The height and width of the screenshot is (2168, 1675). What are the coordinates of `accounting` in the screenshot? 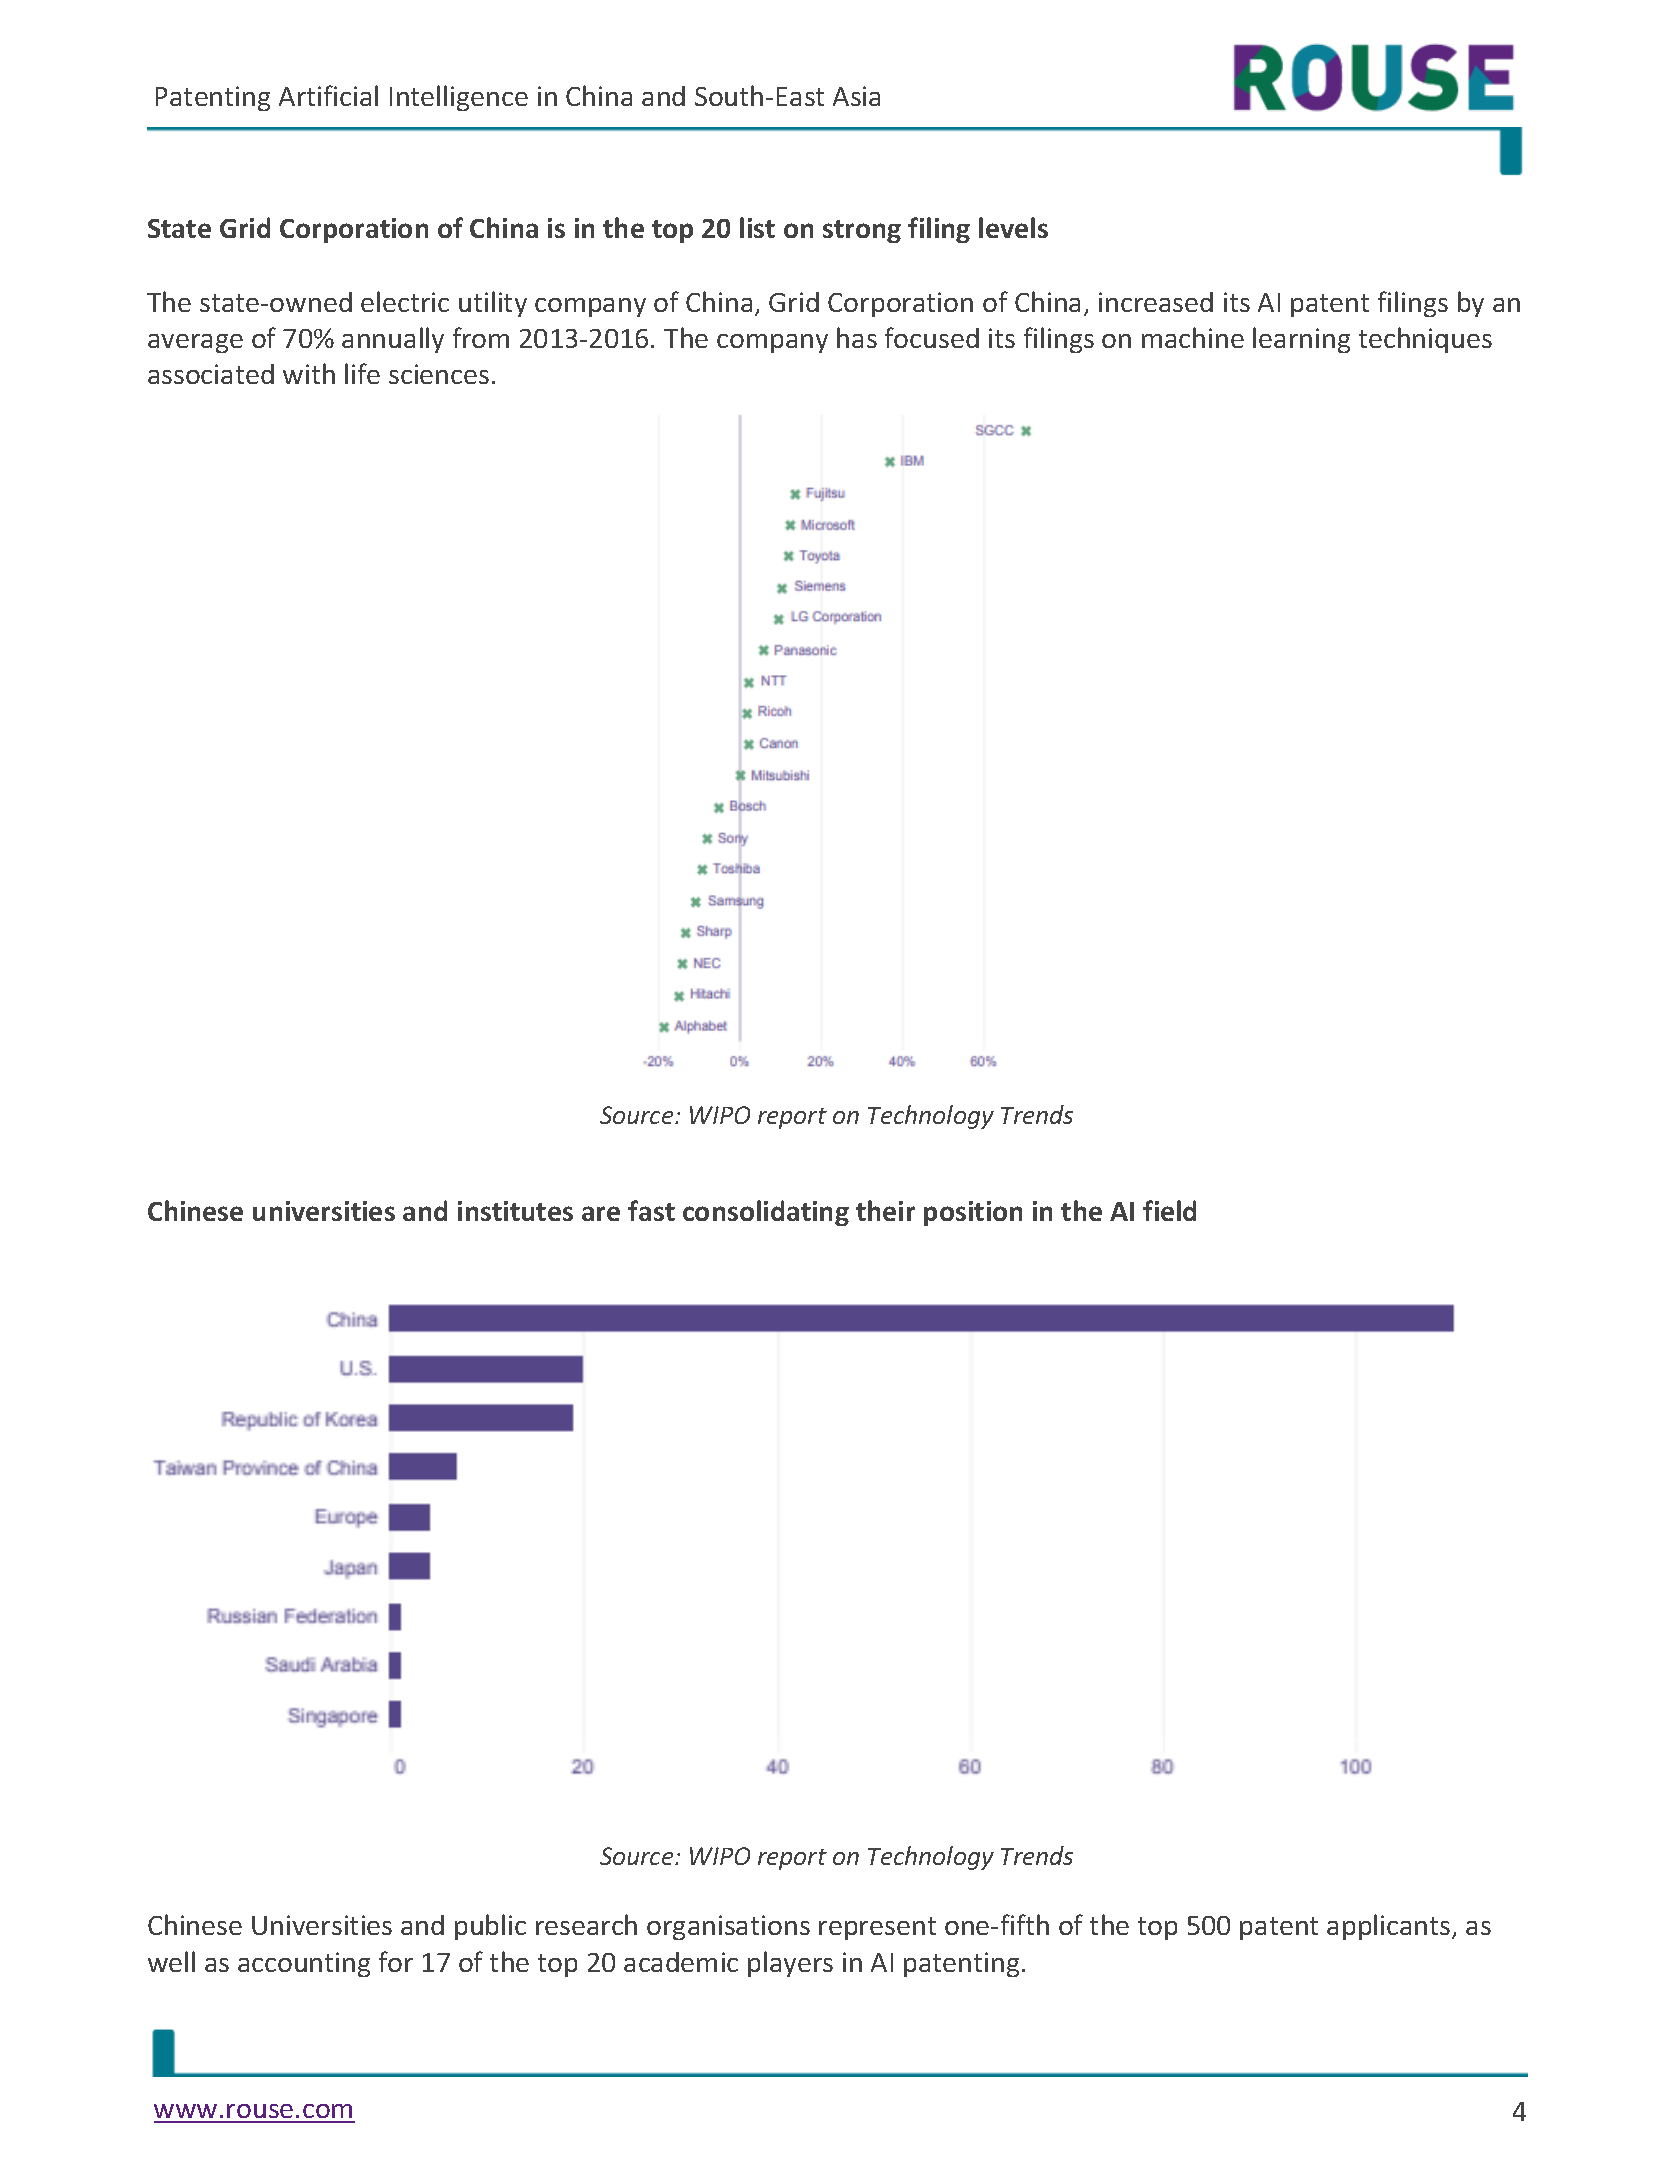 It's located at (304, 1964).
